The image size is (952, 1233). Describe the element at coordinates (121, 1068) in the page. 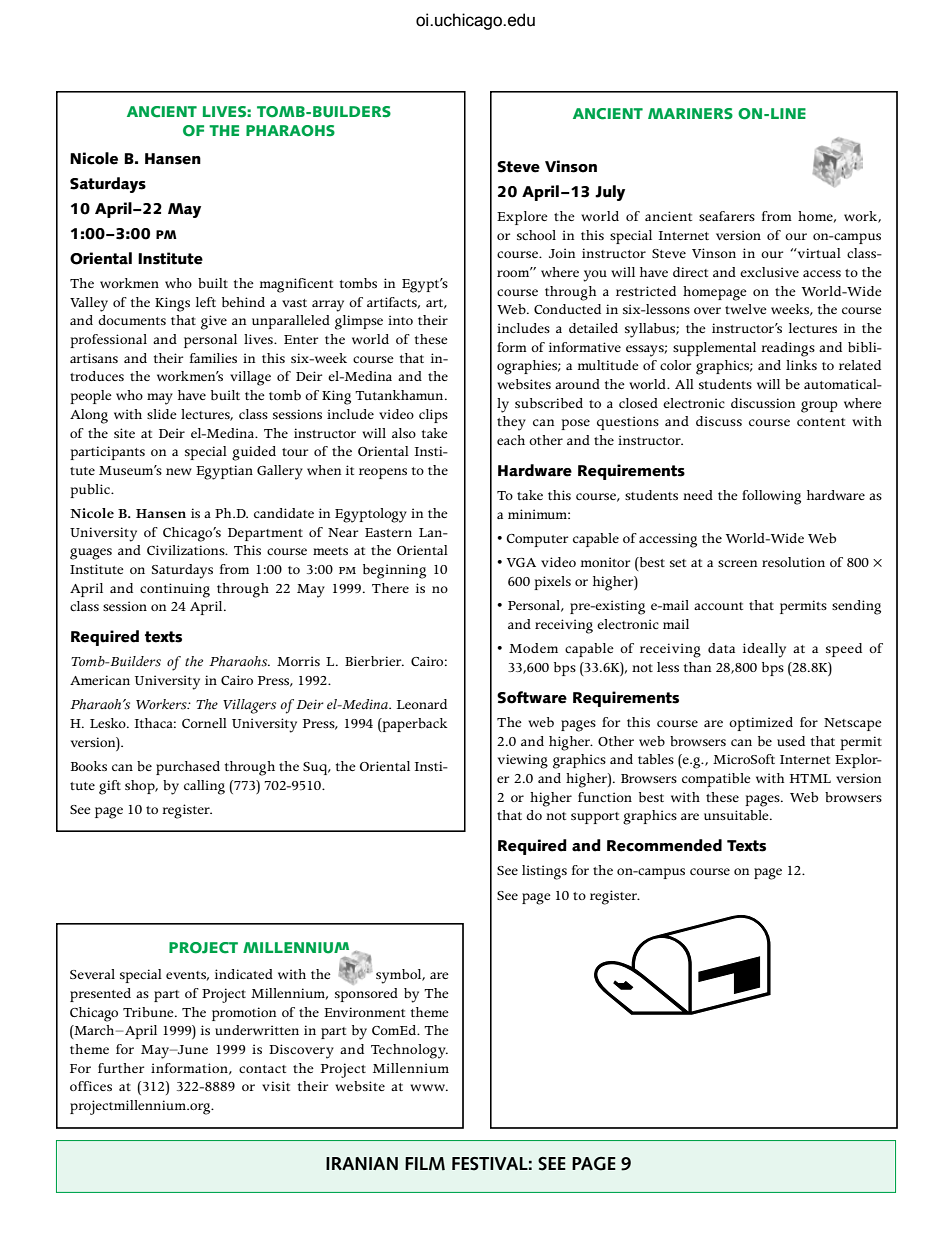

I see `further` at that location.
